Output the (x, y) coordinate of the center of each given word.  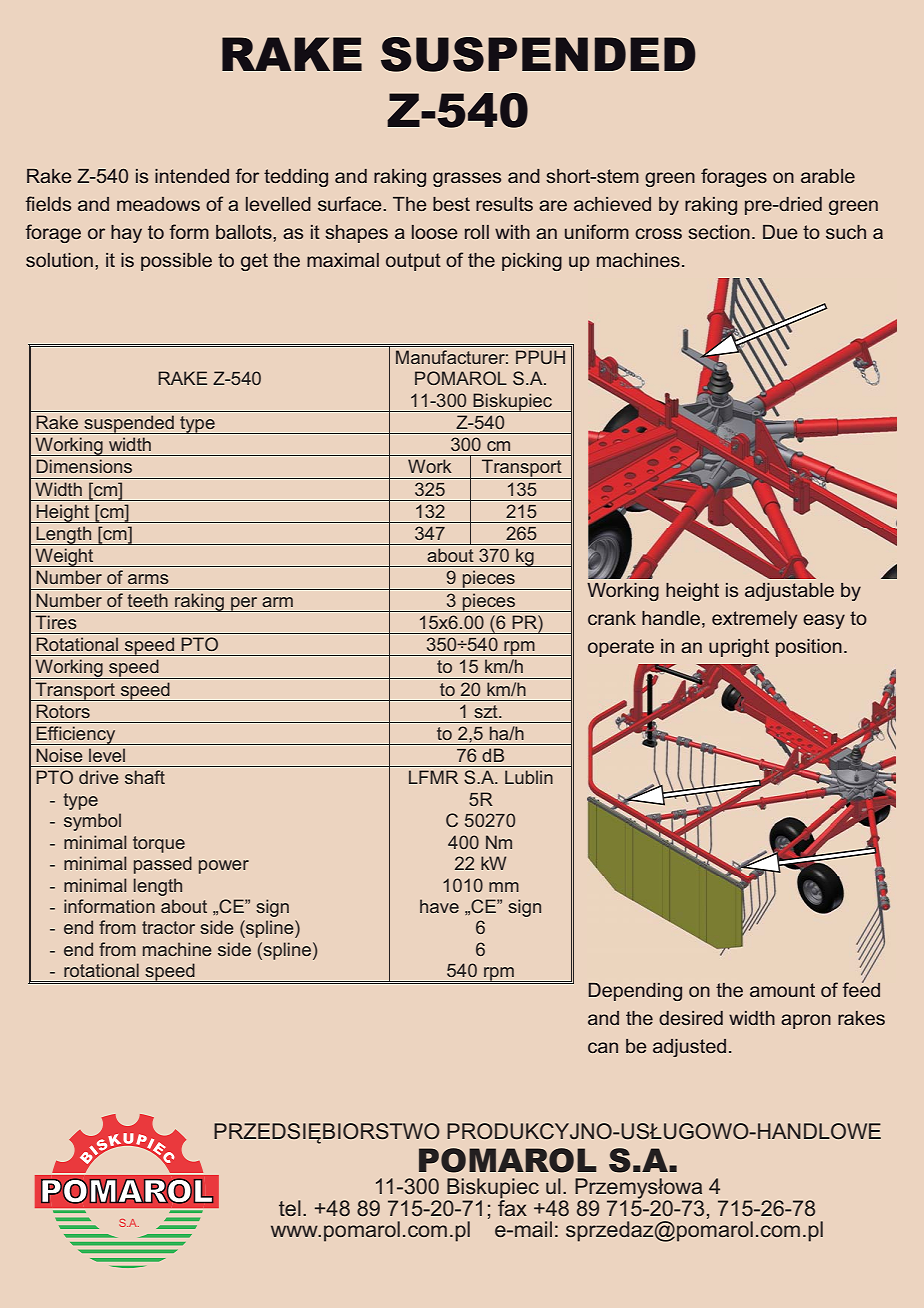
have (439, 906)
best (451, 204)
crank (612, 618)
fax (512, 1206)
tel (290, 1208)
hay (126, 234)
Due (780, 232)
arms (148, 579)
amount (782, 990)
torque (159, 844)
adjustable (789, 592)
